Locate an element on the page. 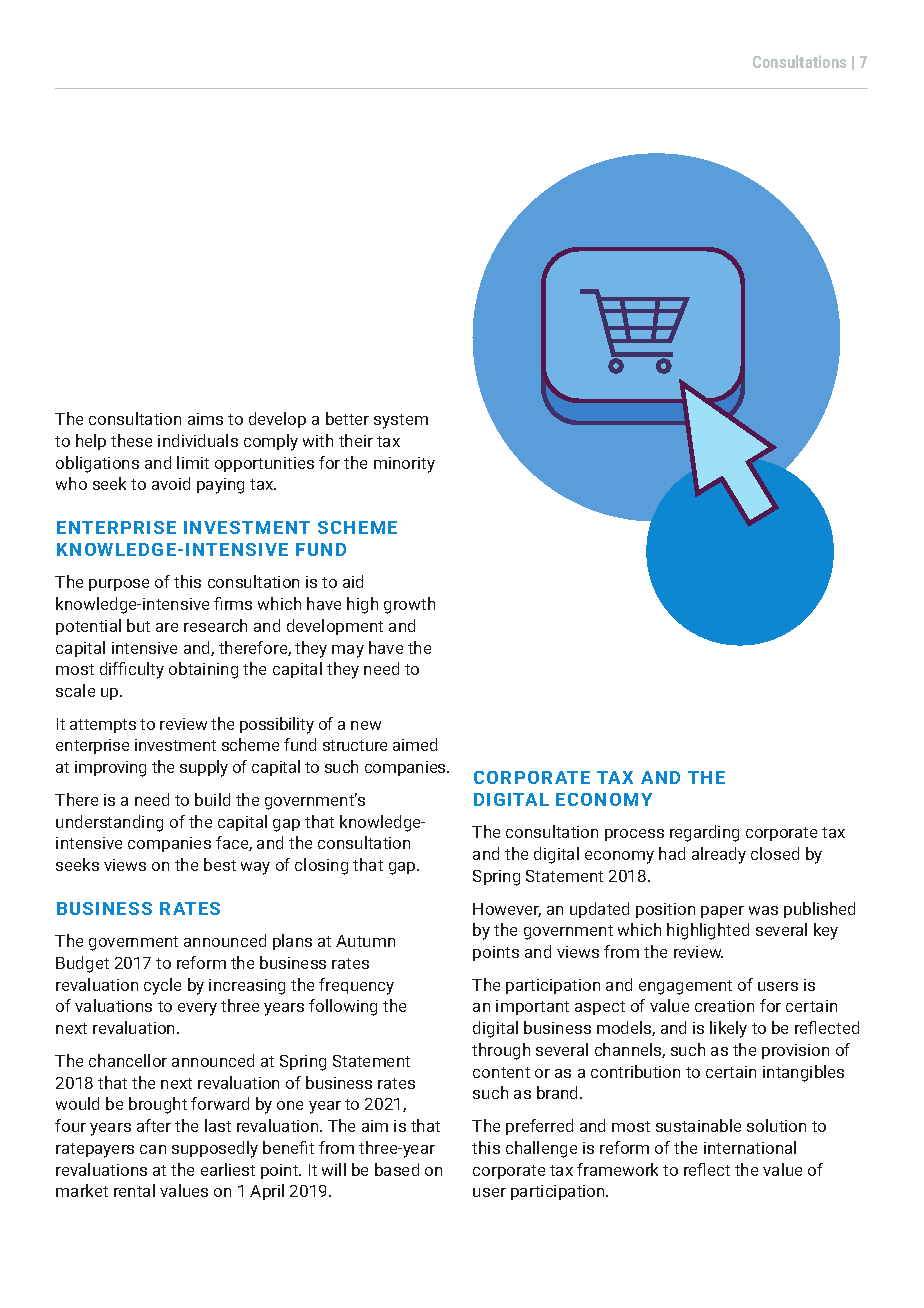  based is located at coordinates (397, 1169).
